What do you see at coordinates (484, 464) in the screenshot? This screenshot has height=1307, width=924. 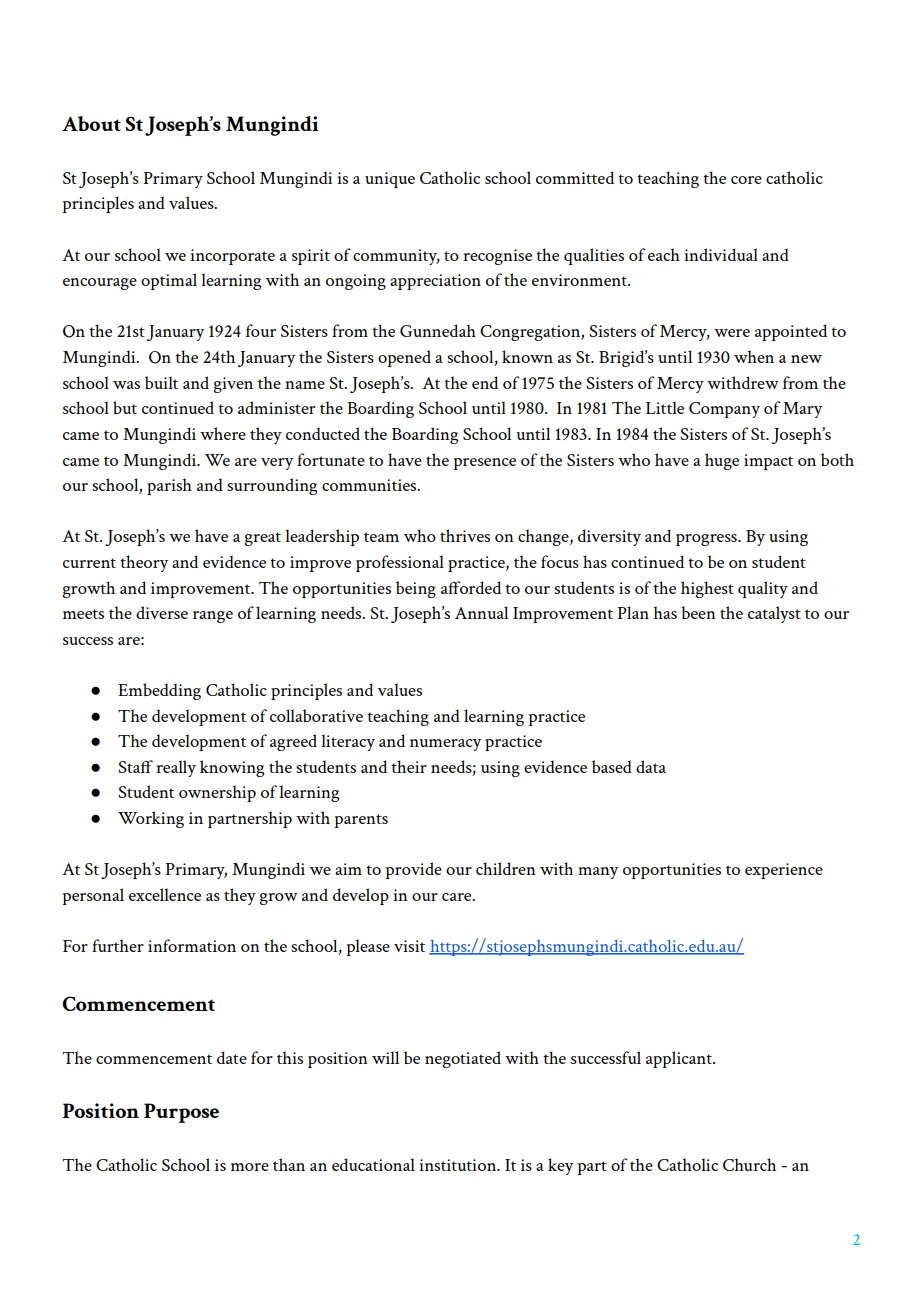 I see `presence` at bounding box center [484, 464].
